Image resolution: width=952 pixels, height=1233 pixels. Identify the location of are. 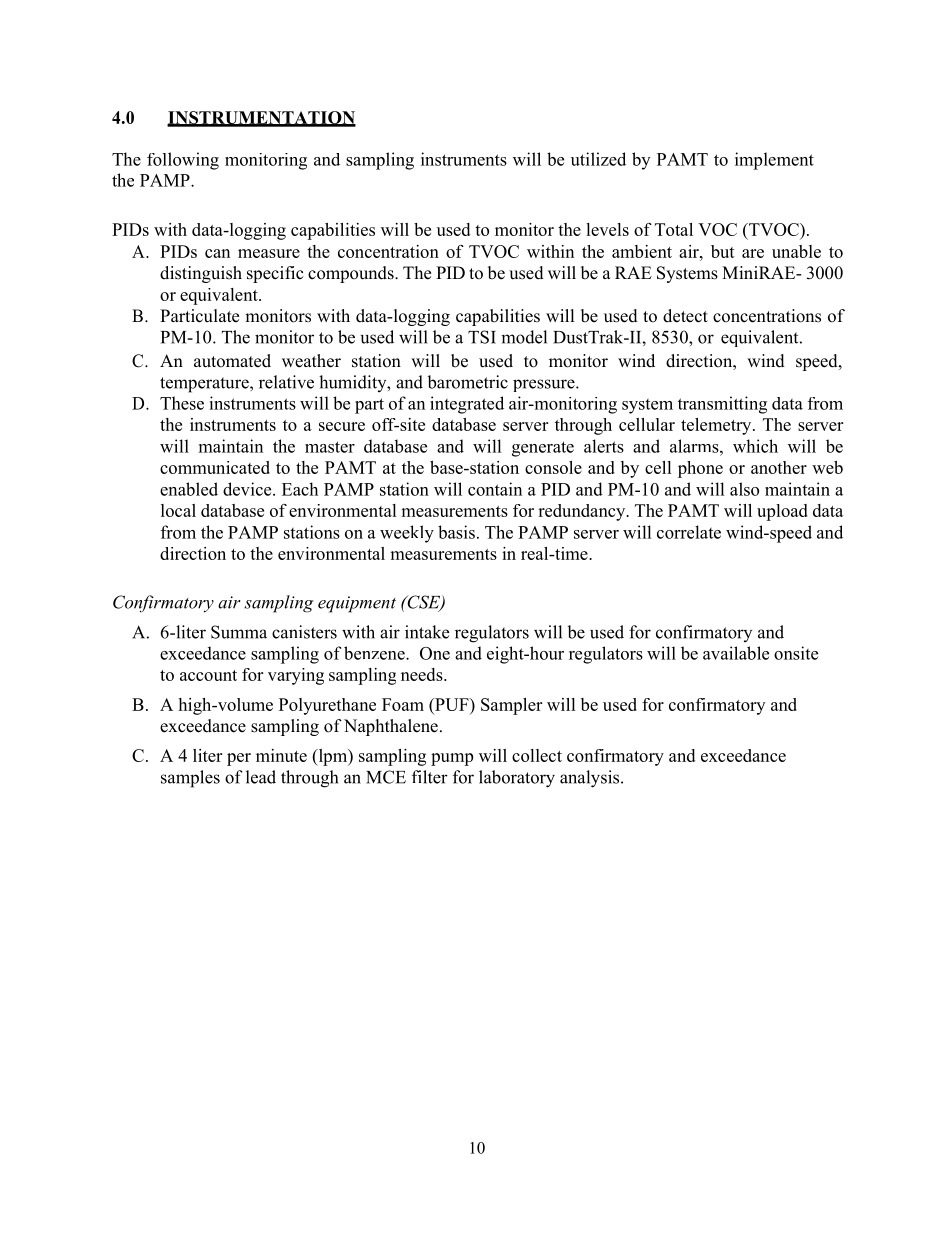
(753, 253).
